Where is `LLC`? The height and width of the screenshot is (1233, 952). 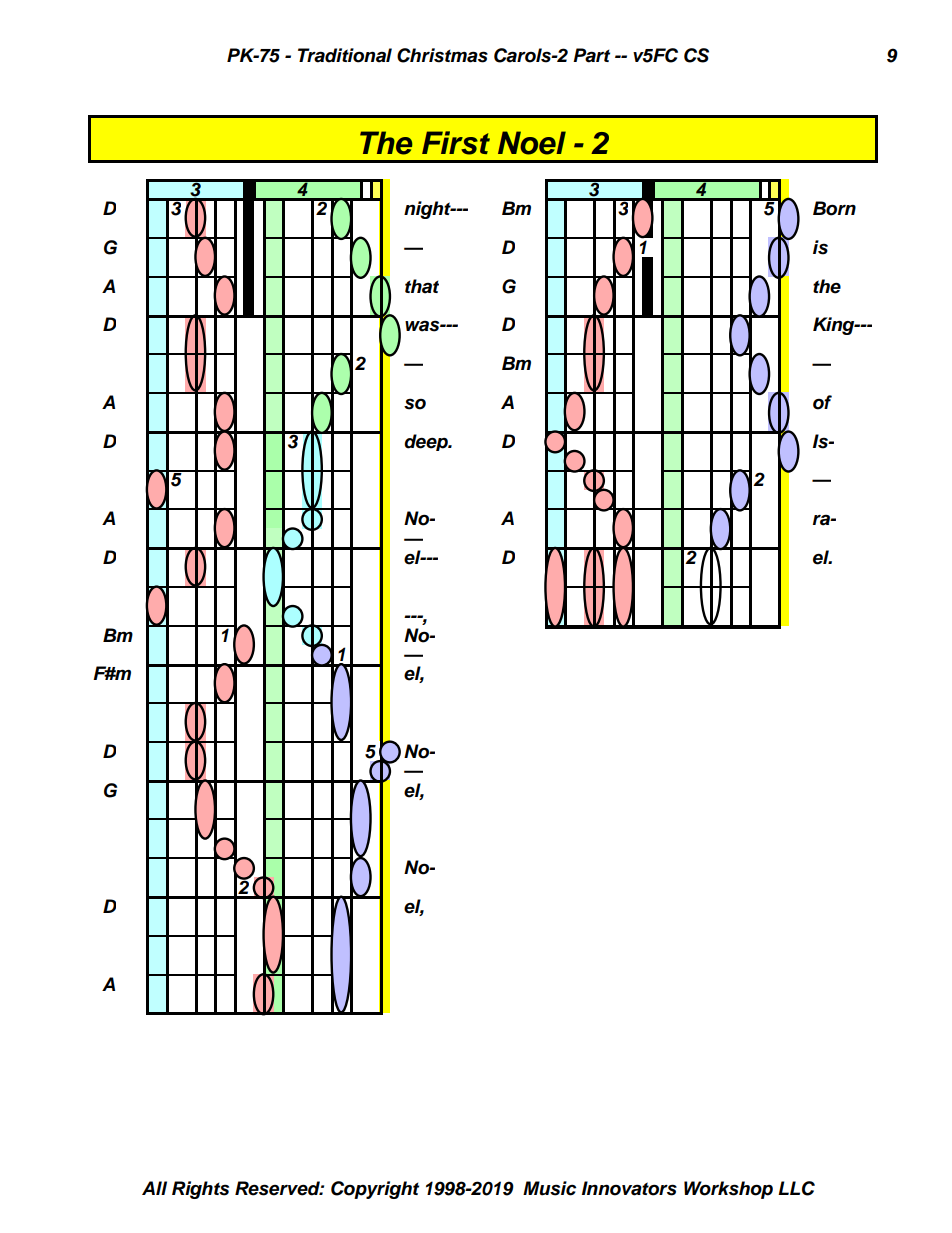 LLC is located at coordinates (796, 1188).
